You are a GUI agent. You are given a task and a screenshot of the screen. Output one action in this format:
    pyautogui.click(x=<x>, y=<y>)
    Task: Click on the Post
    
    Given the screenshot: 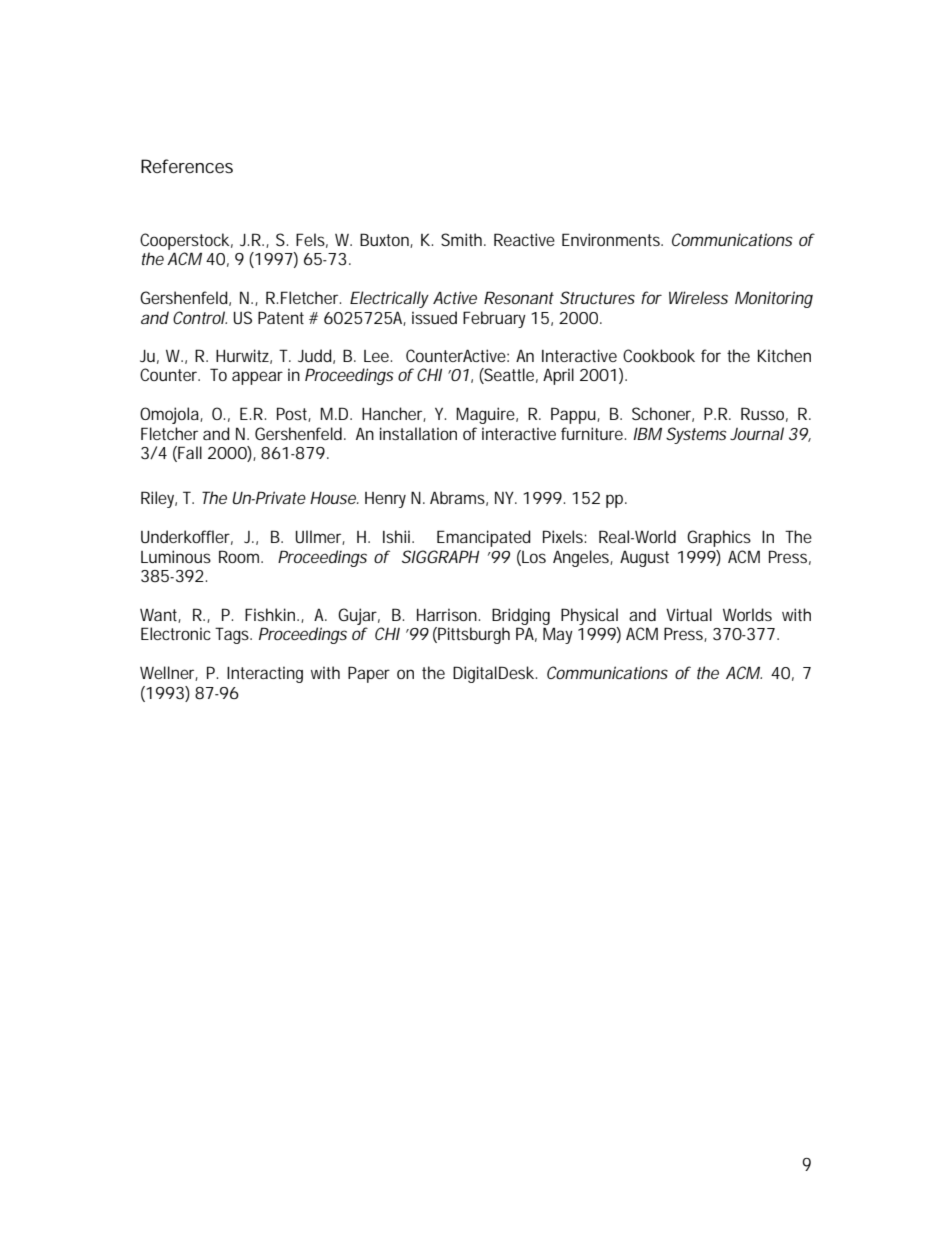 What is the action you would take?
    pyautogui.click(x=294, y=414)
